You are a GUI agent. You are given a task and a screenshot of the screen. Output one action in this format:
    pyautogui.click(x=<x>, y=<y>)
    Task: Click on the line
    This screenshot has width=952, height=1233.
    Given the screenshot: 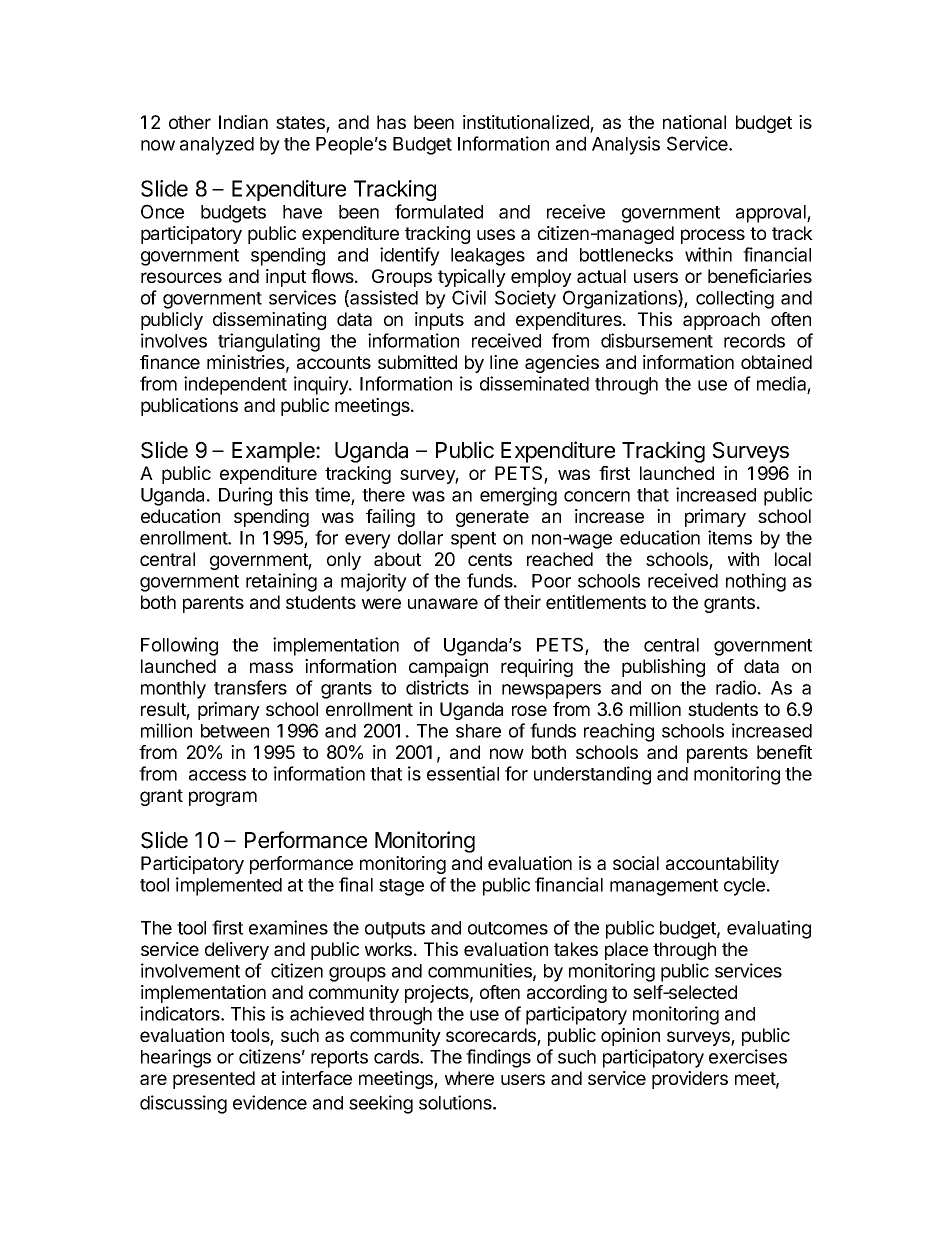 What is the action you would take?
    pyautogui.click(x=504, y=362)
